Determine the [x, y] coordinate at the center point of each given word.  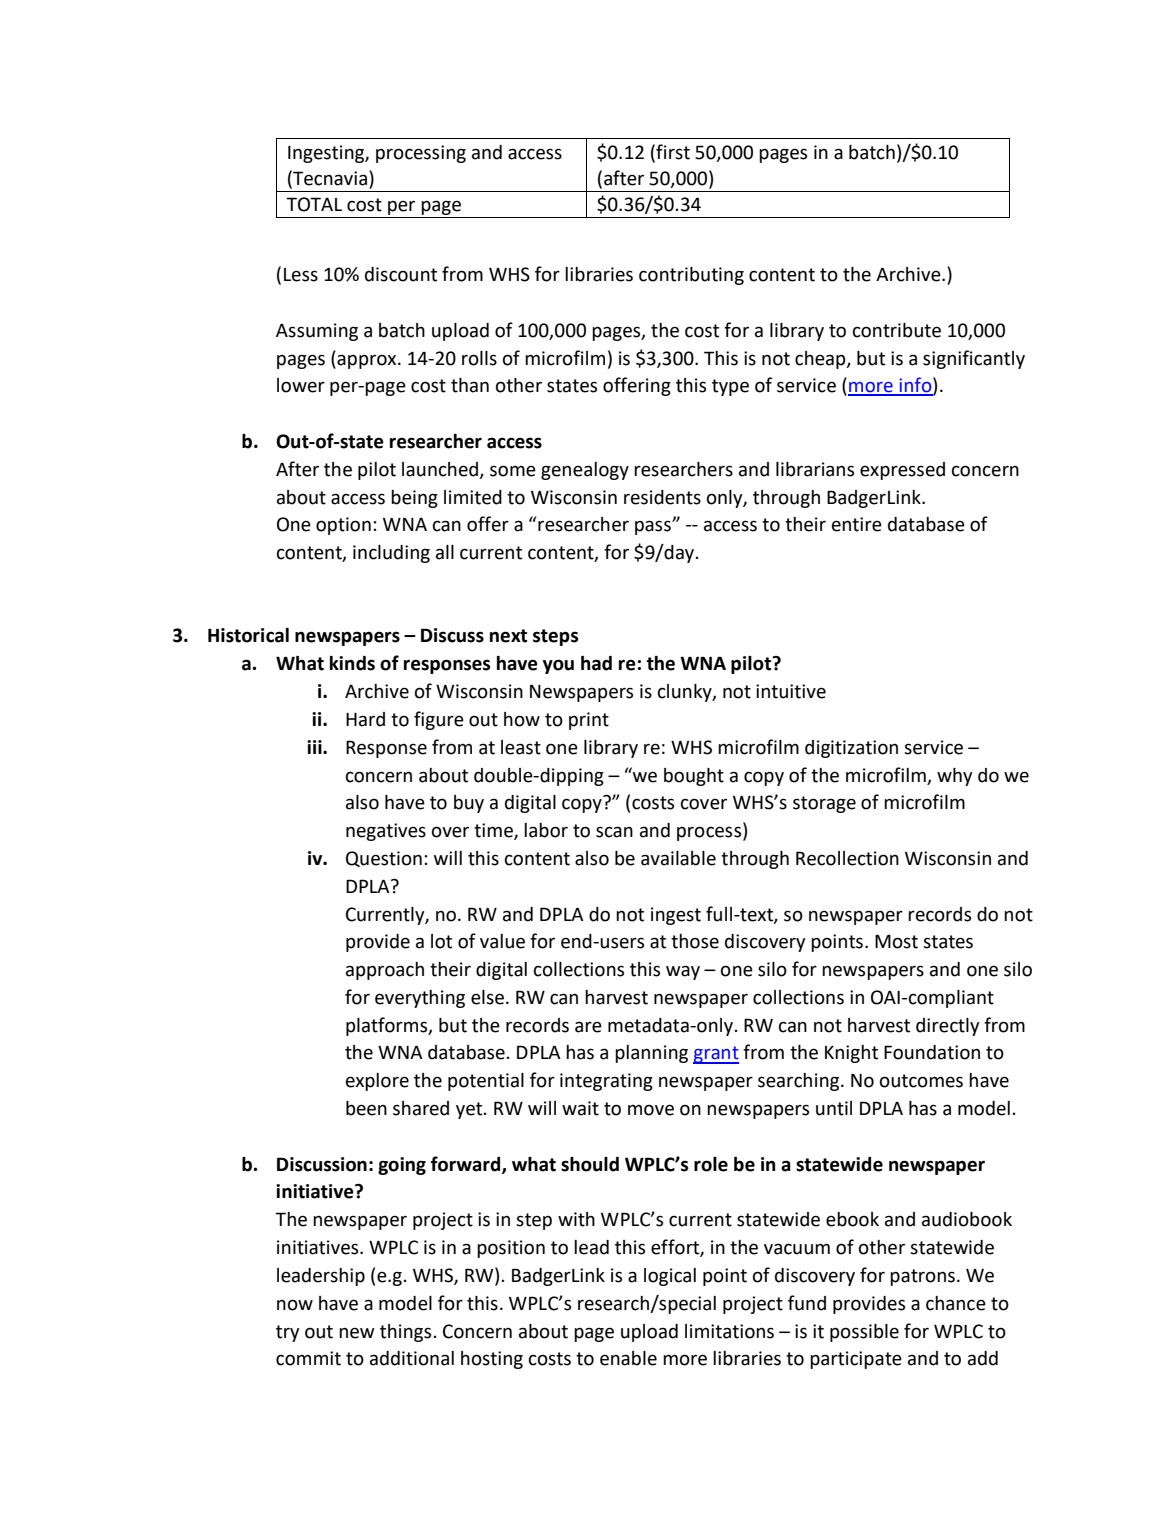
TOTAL [314, 204]
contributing [691, 276]
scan [614, 832]
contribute [897, 330]
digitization [851, 749]
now [295, 1305]
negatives [386, 832]
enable [628, 1358]
